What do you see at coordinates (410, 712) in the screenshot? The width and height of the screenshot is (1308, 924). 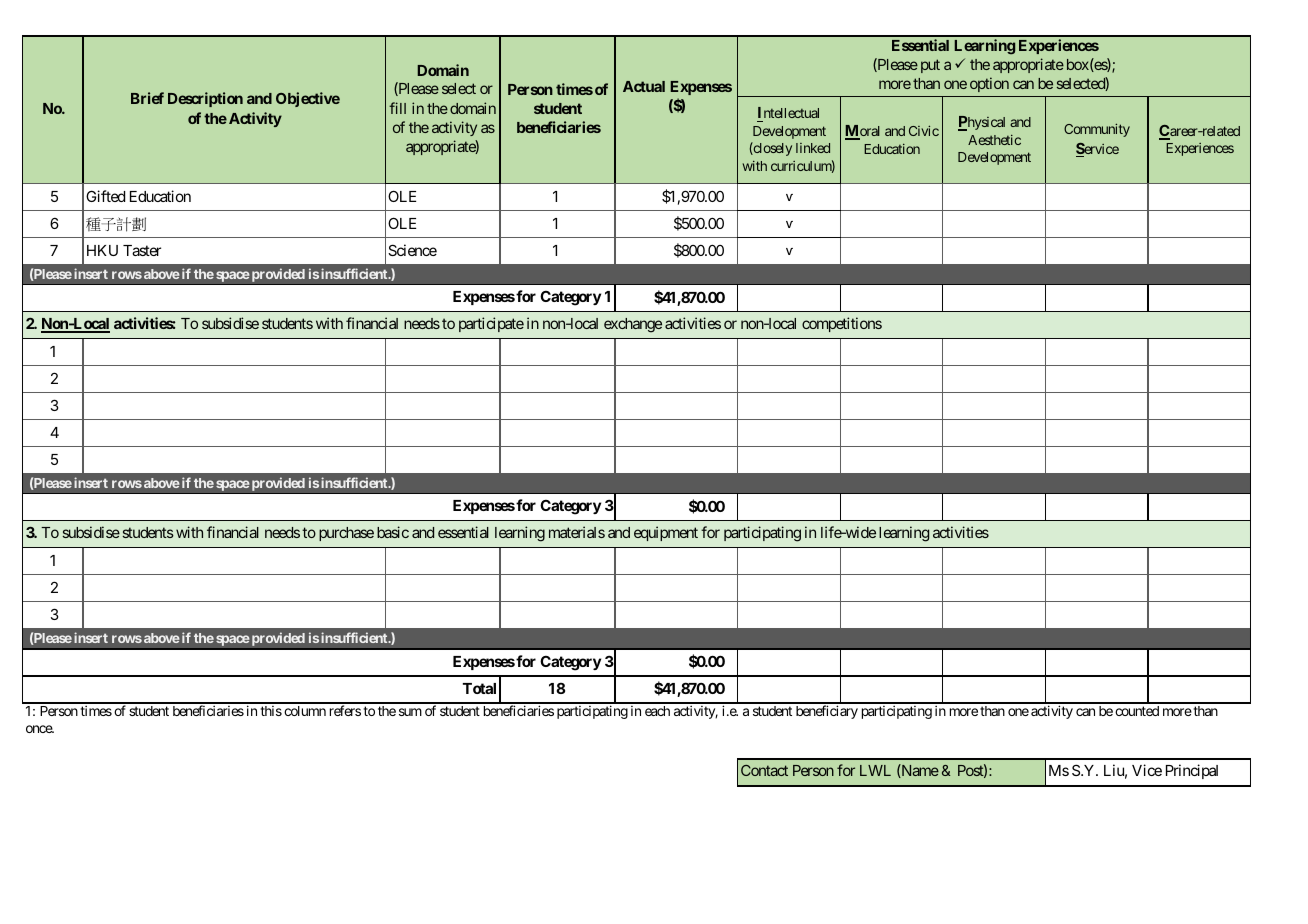 I see `sum` at bounding box center [410, 712].
